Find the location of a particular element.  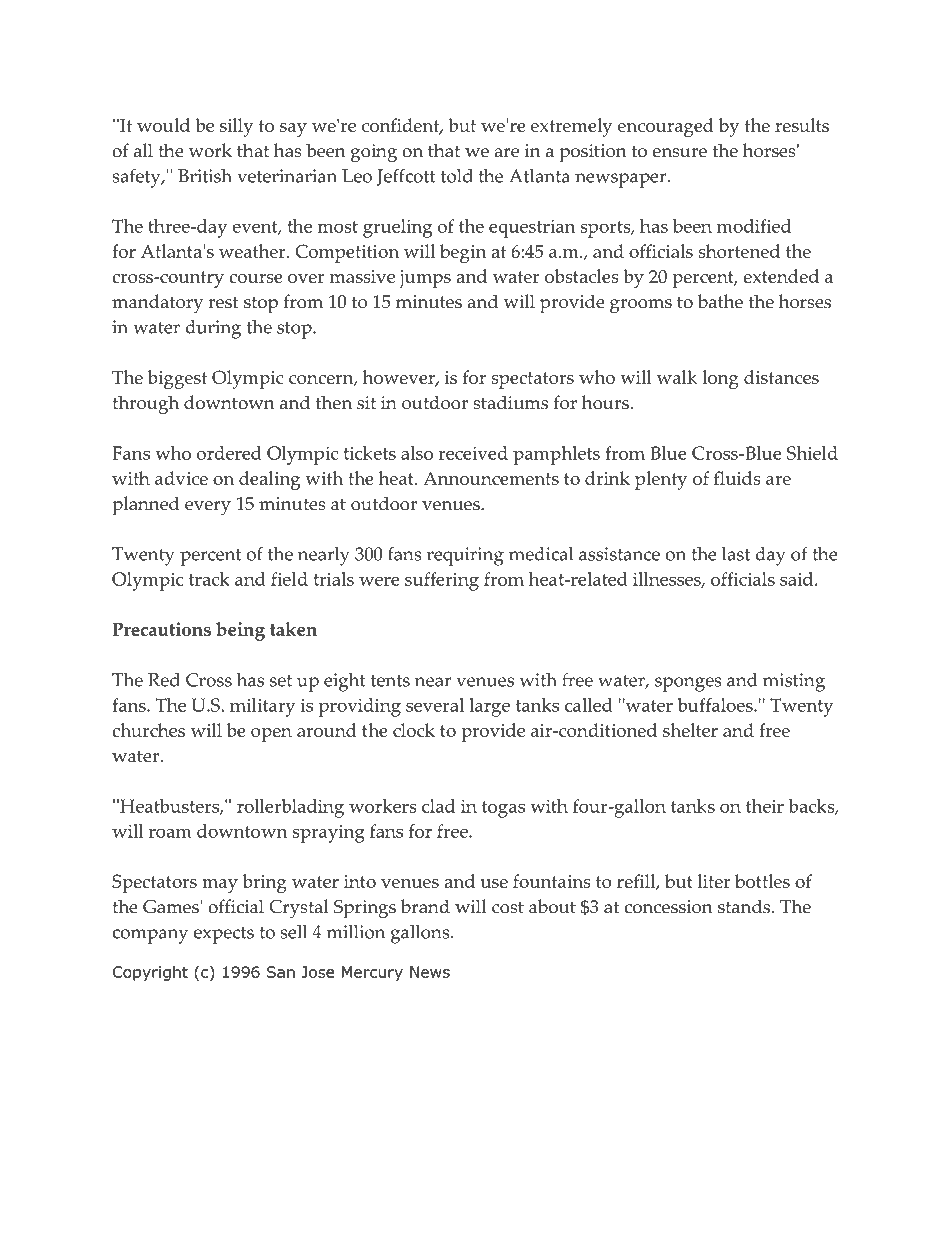

open is located at coordinates (271, 735).
